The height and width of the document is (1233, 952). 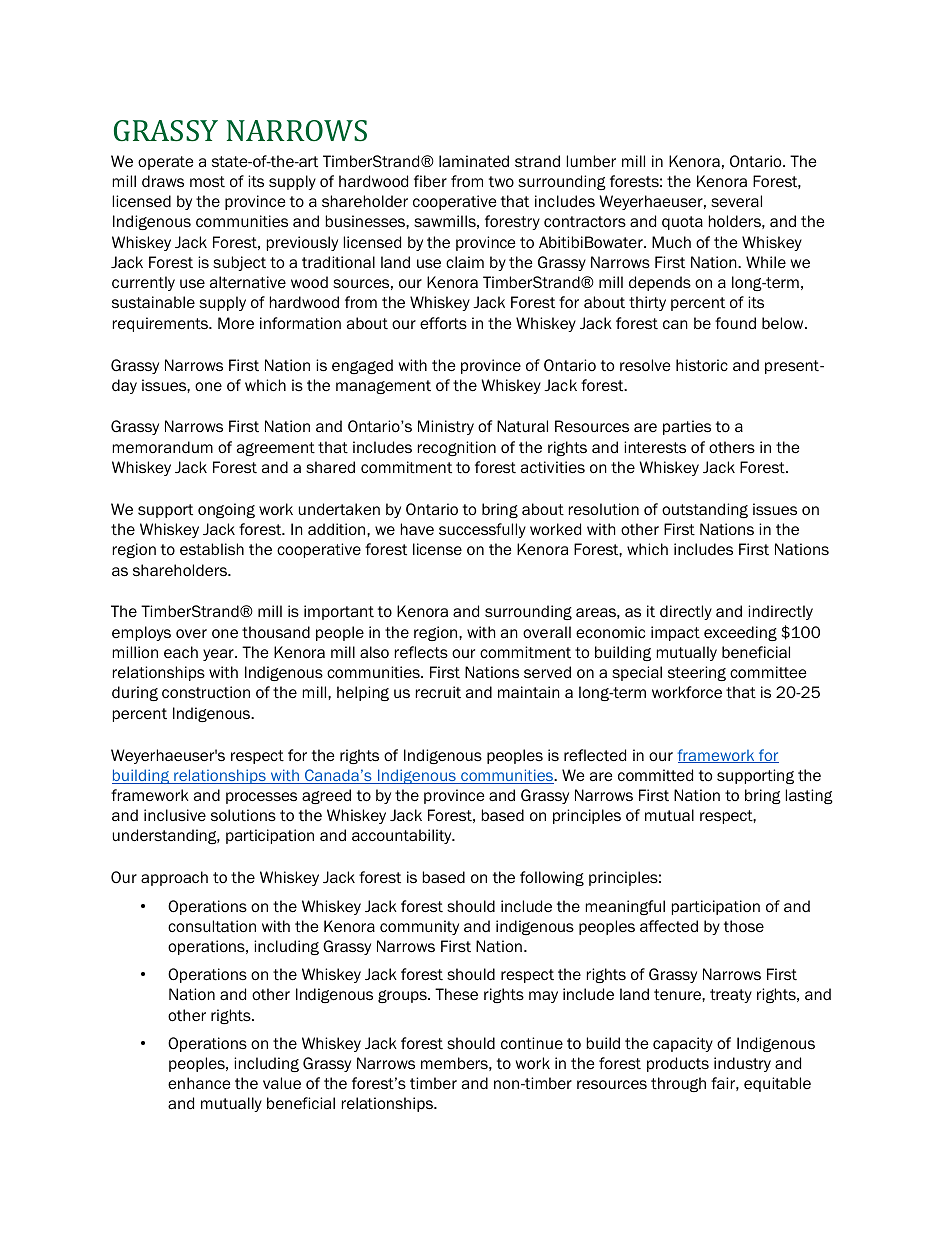 What do you see at coordinates (219, 655) in the document?
I see `year` at bounding box center [219, 655].
